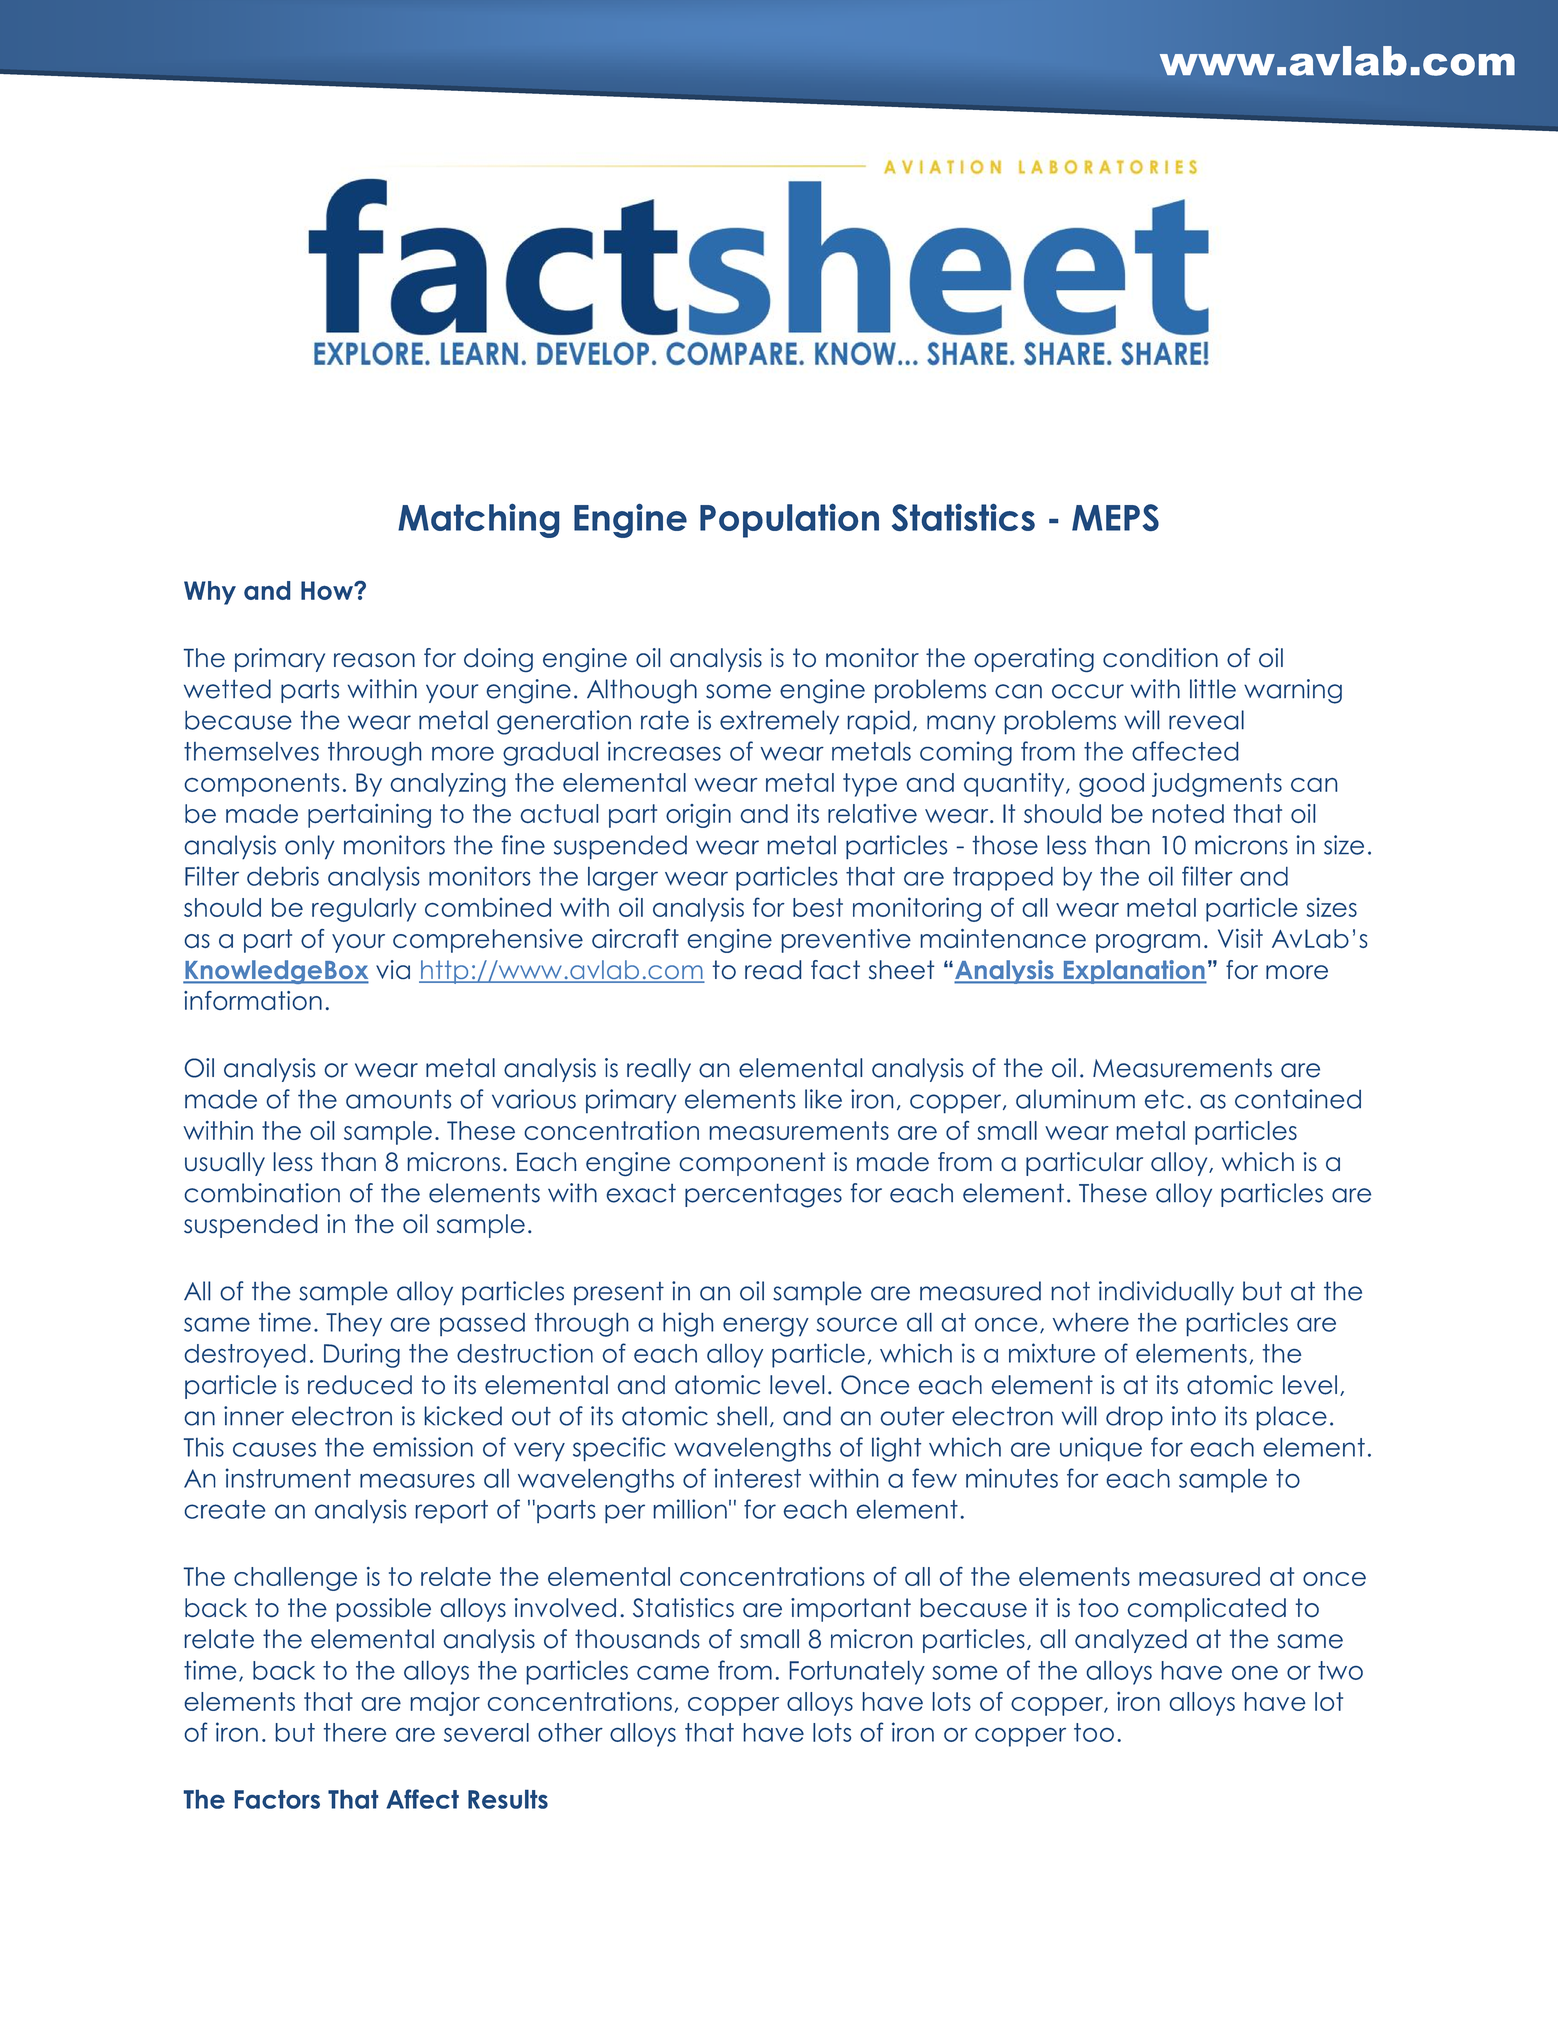  I want to click on MEPS, so click(1115, 517).
